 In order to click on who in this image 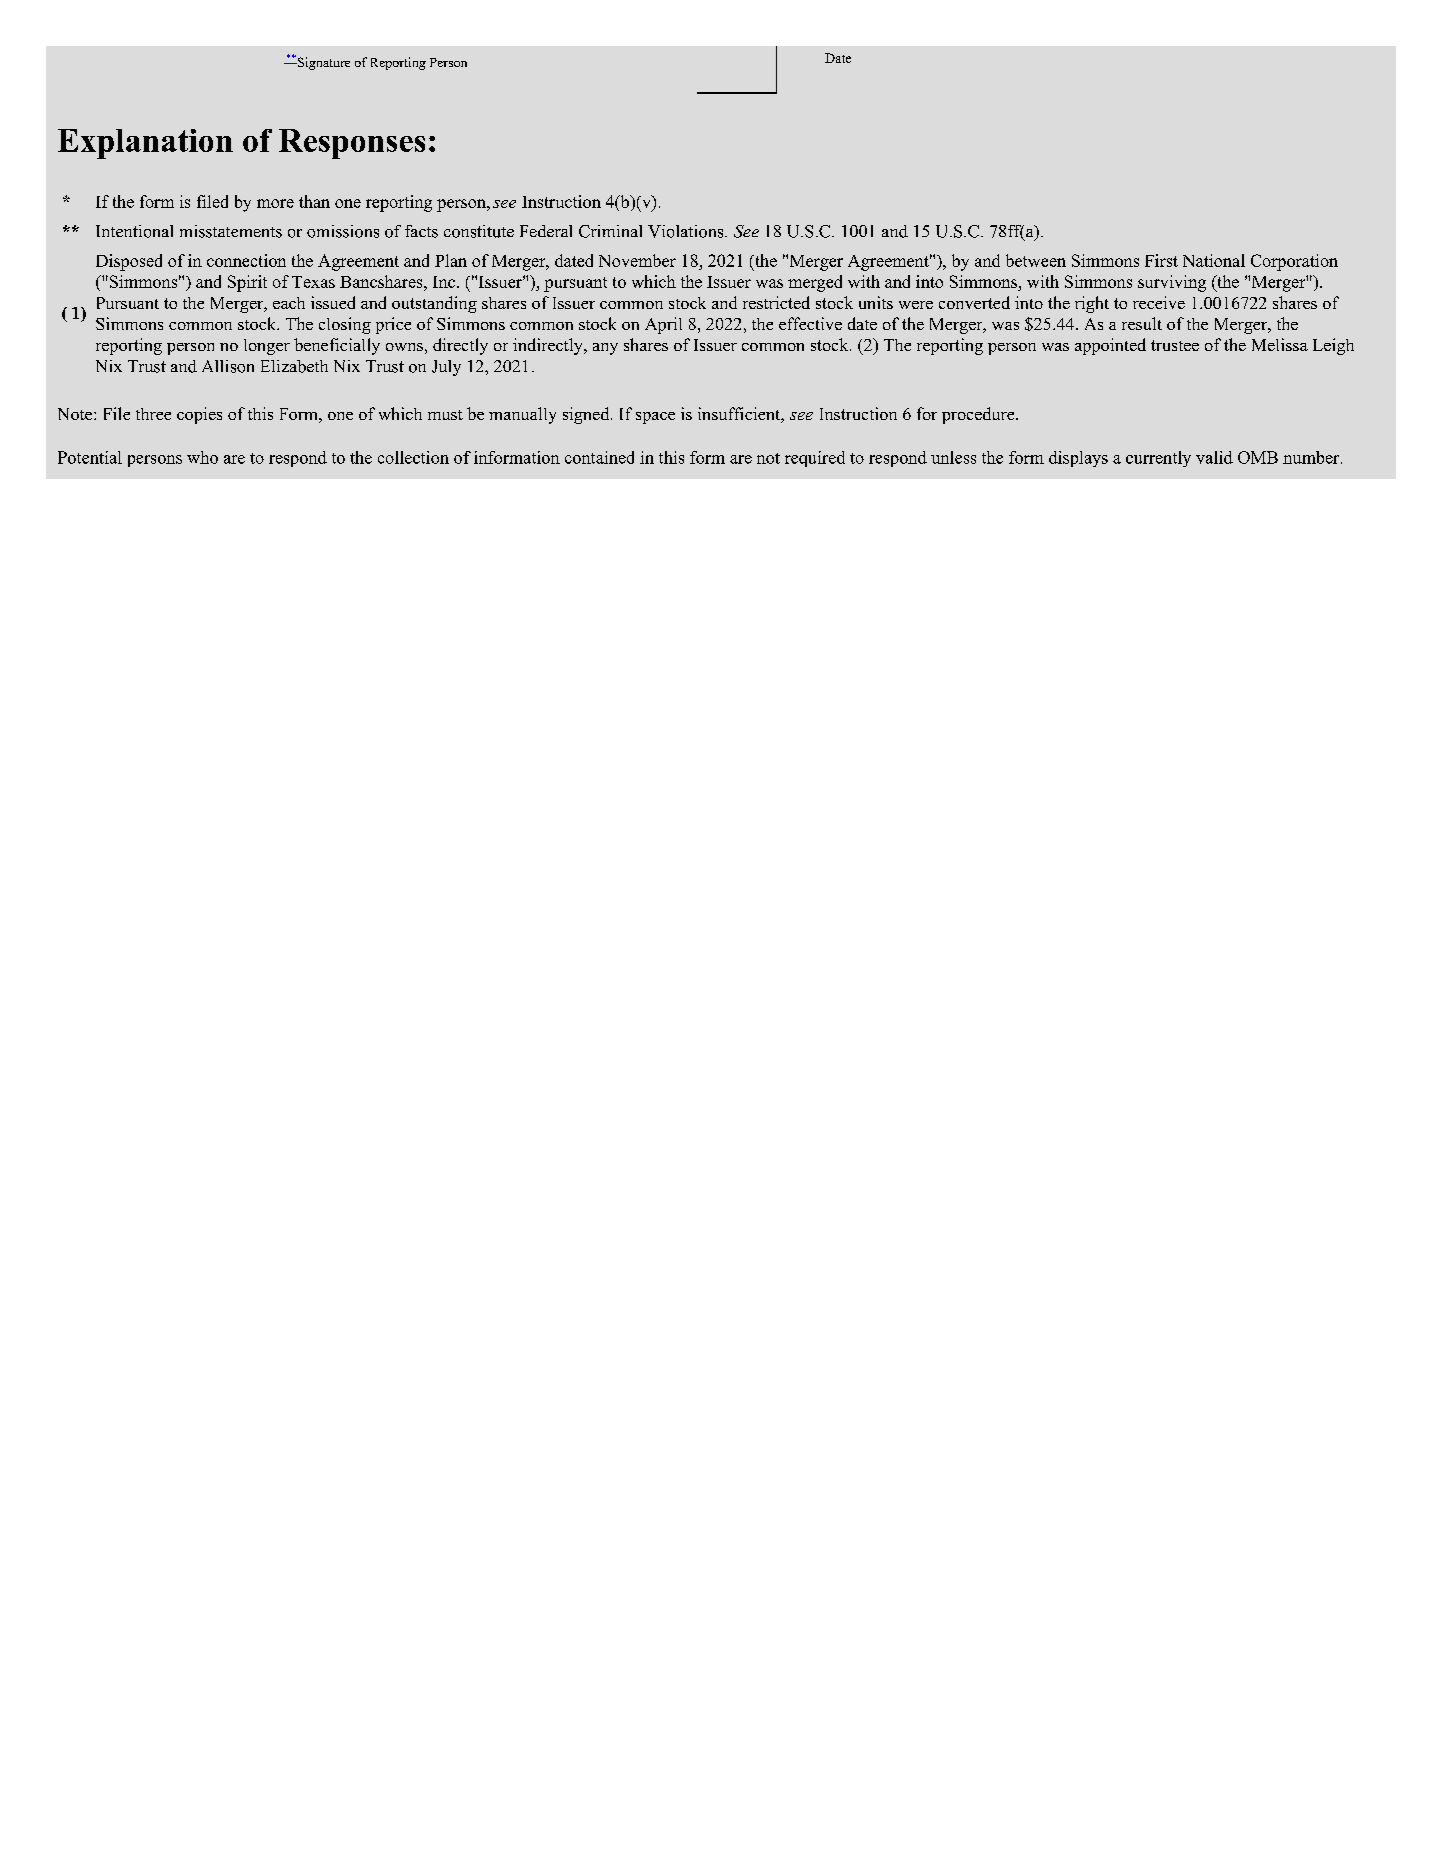, I will do `click(202, 457)`.
